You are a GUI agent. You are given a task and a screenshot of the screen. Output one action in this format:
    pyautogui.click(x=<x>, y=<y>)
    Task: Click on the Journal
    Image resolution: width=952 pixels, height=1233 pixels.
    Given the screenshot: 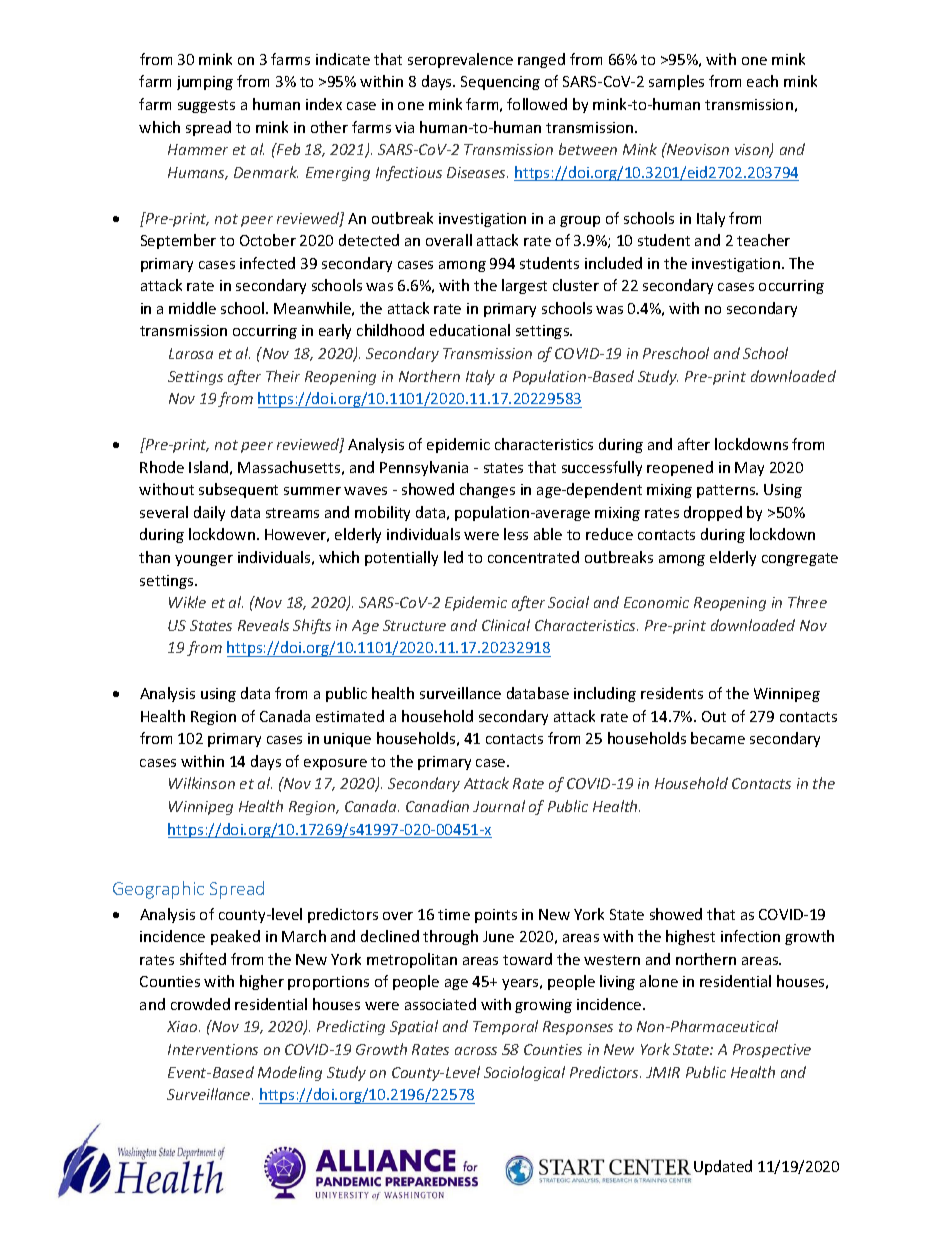 What is the action you would take?
    pyautogui.click(x=499, y=806)
